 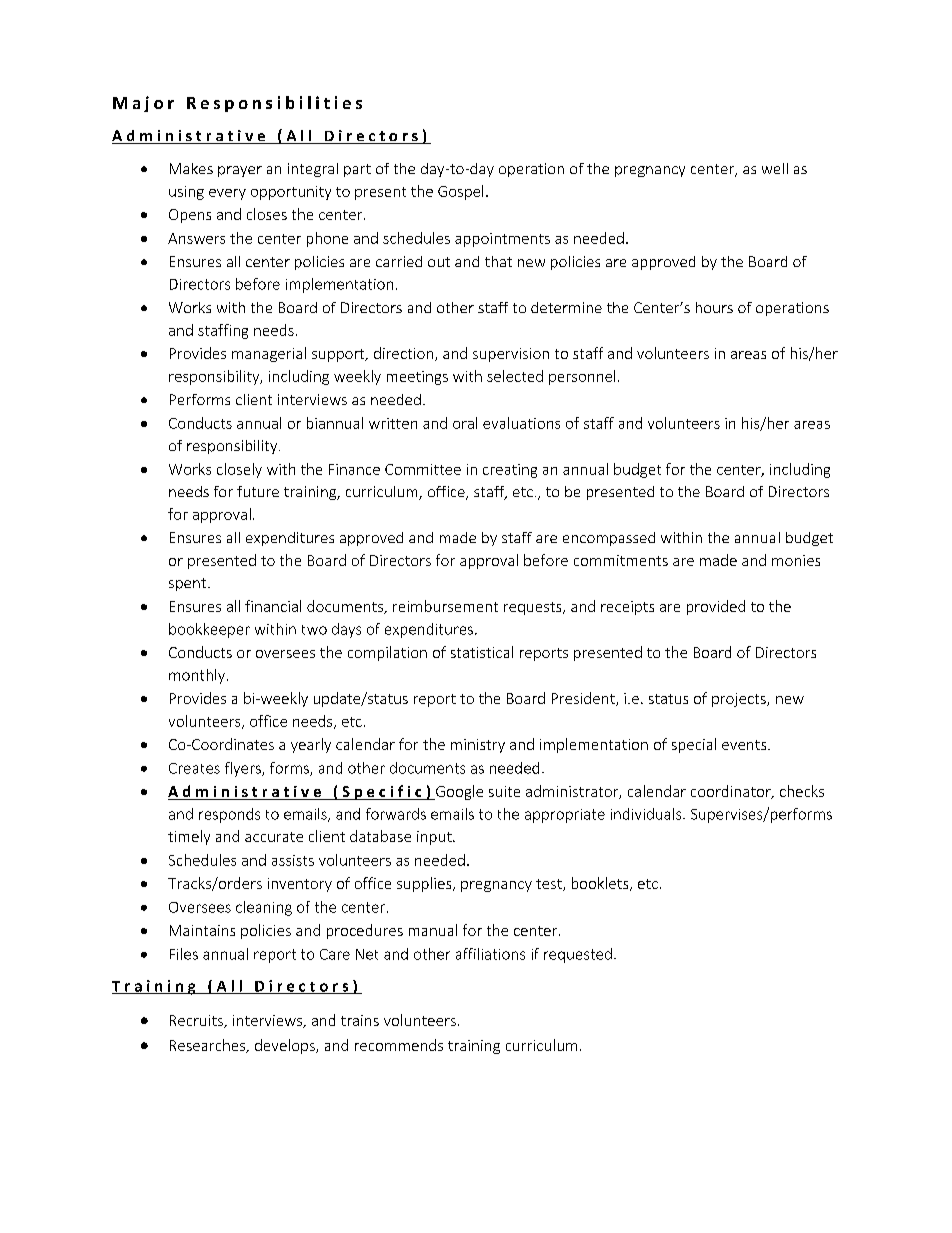 What do you see at coordinates (267, 214) in the screenshot?
I see `closes` at bounding box center [267, 214].
